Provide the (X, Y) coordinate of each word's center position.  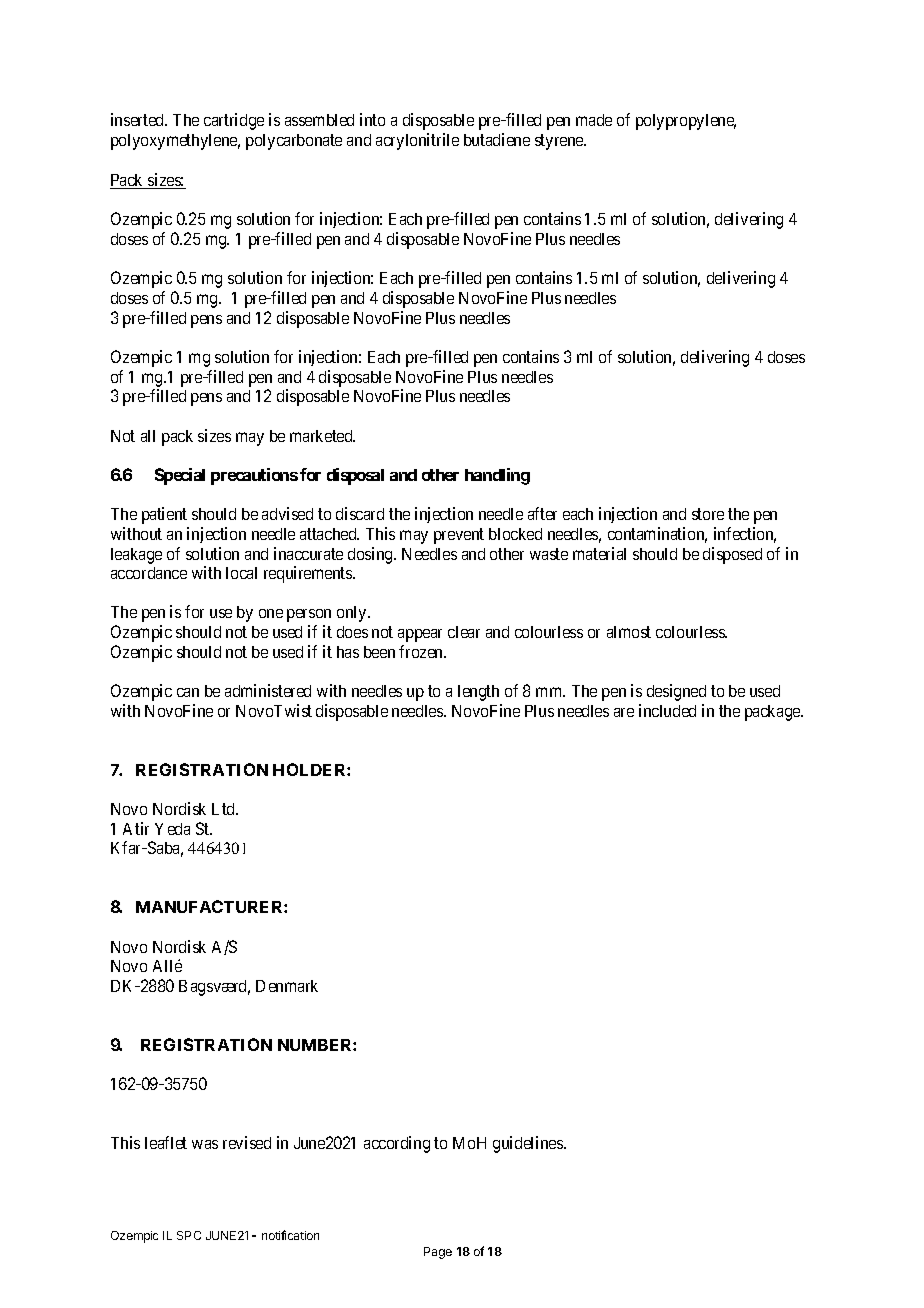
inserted (139, 119)
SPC (189, 1235)
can (188, 692)
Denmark (287, 986)
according (397, 1144)
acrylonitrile (417, 141)
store (708, 514)
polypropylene (686, 122)
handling (497, 476)
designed (676, 692)
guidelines (529, 1144)
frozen (422, 651)
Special (180, 476)
